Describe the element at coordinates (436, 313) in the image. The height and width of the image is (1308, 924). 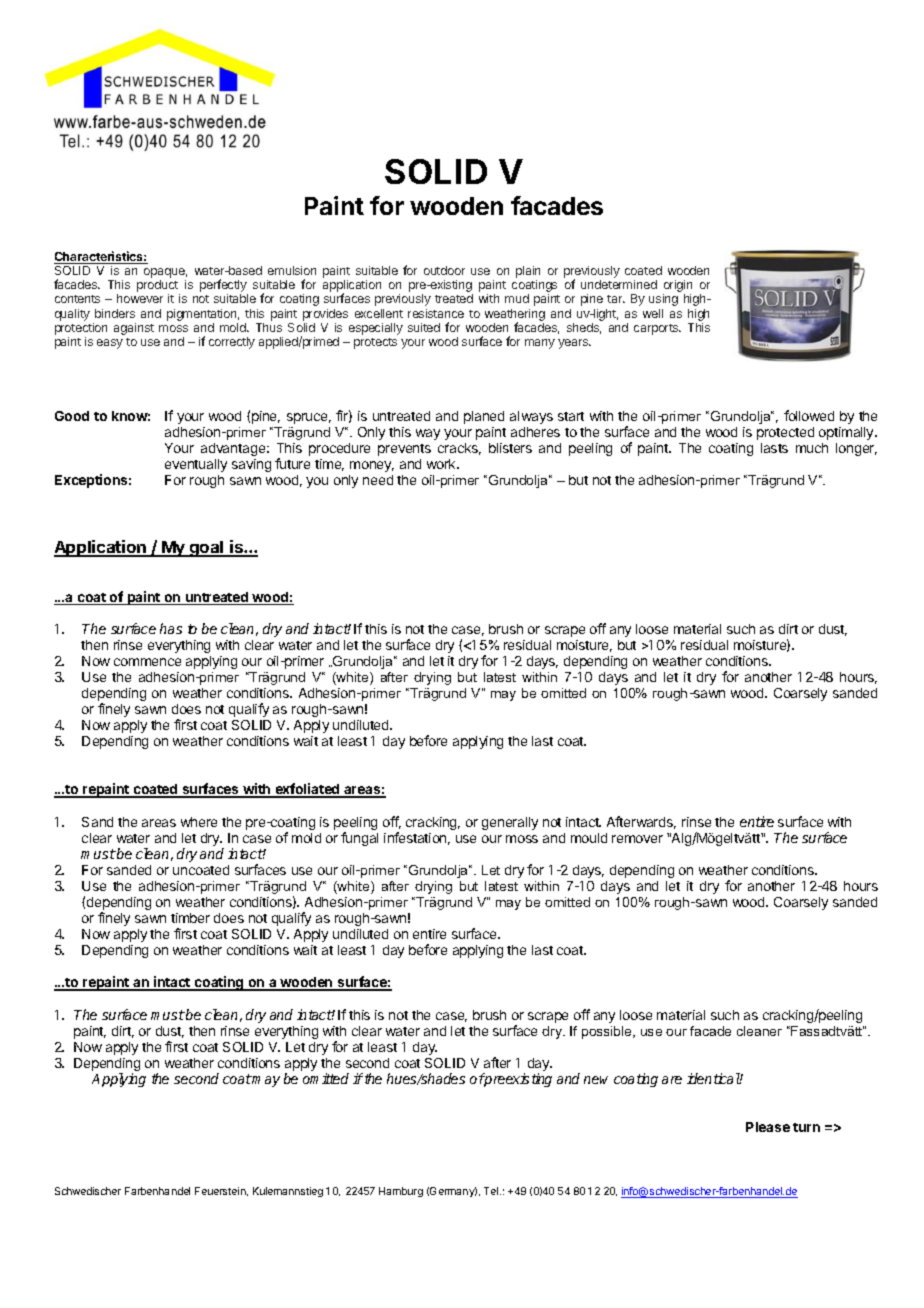
I see `resistance` at that location.
